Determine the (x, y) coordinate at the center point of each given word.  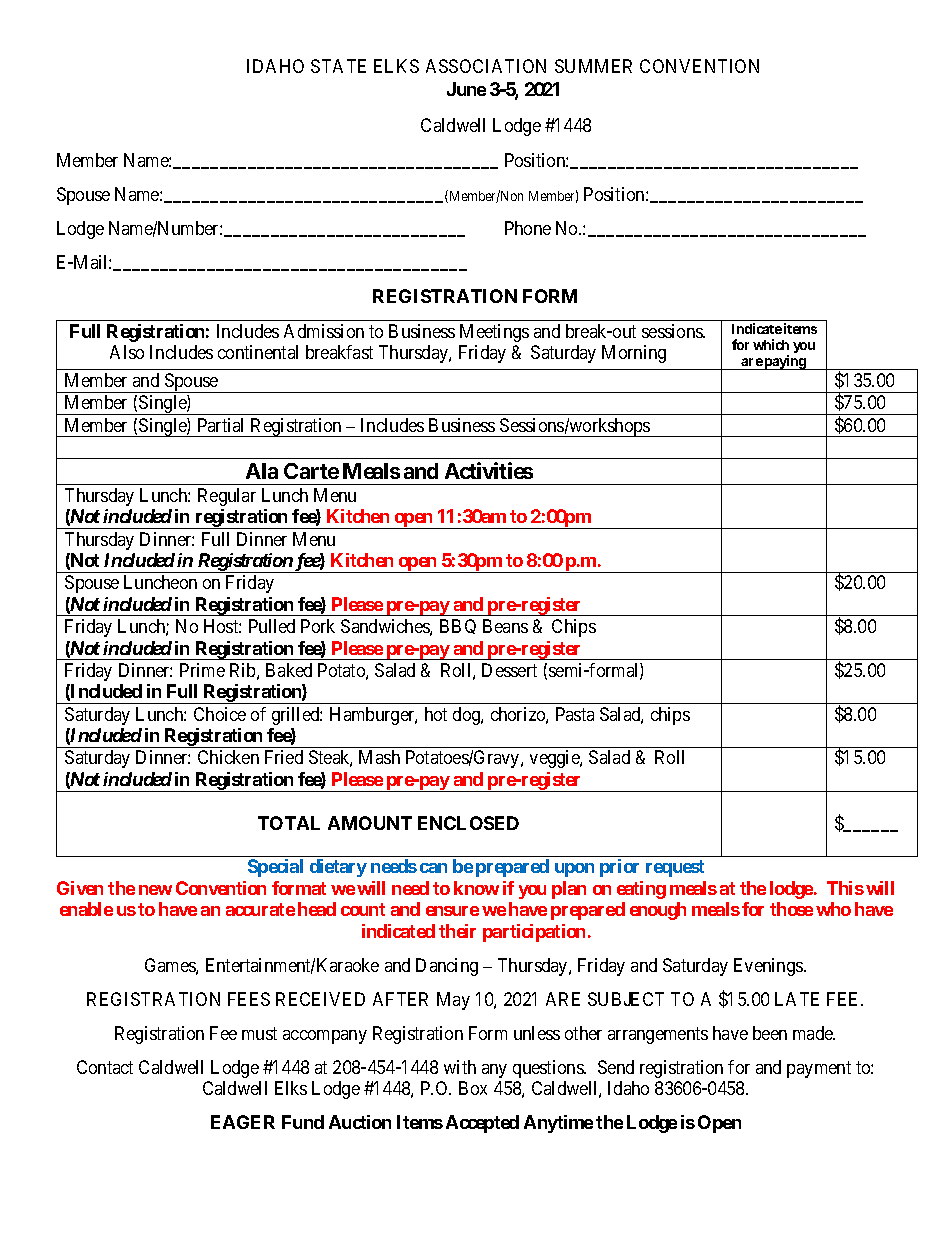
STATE (338, 66)
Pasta (575, 714)
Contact (105, 1067)
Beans (505, 626)
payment (819, 1069)
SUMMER (593, 66)
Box (473, 1088)
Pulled (272, 626)
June (466, 89)
